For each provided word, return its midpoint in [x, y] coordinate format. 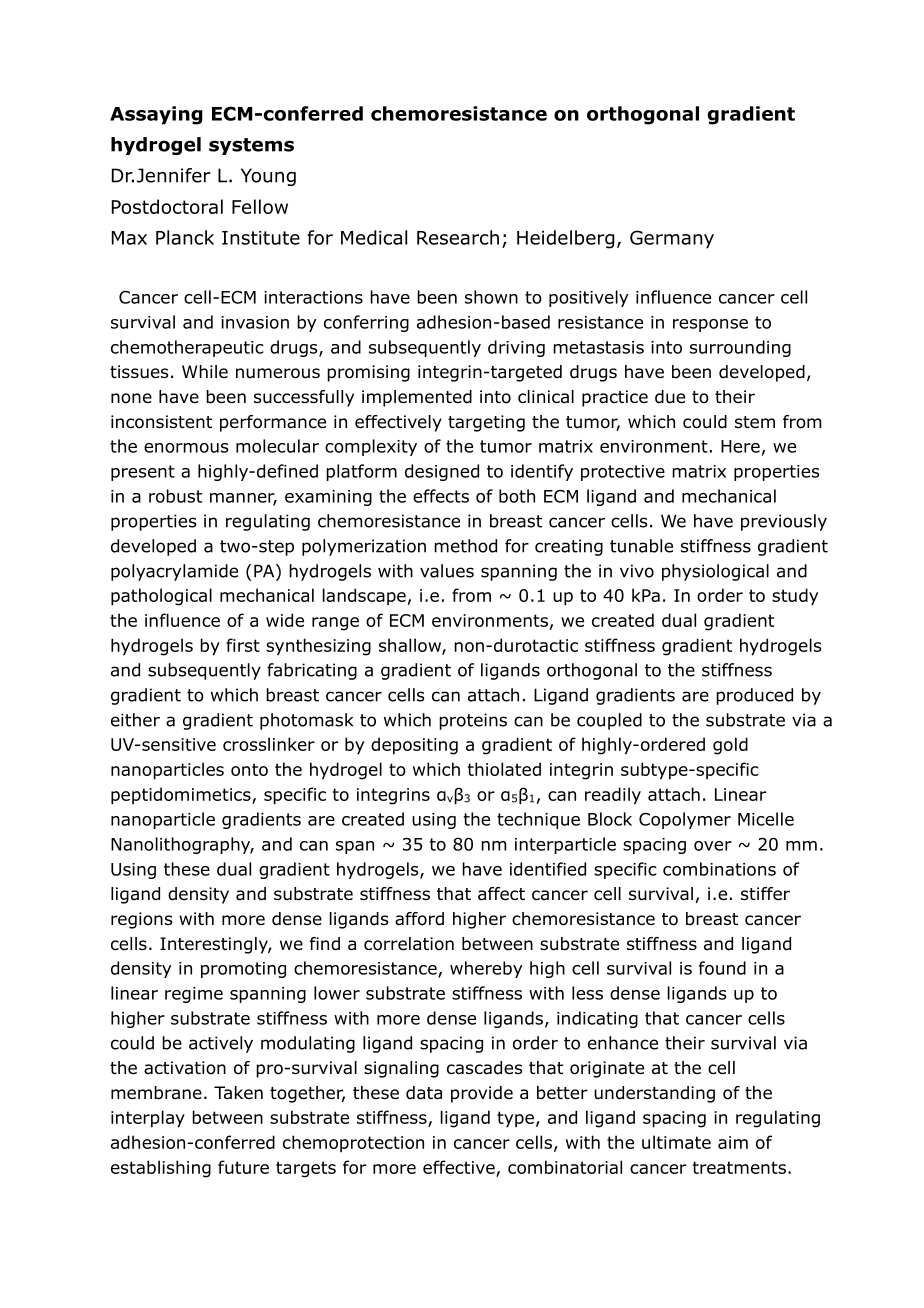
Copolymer [685, 820]
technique [538, 820]
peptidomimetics [182, 796]
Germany [672, 239]
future [243, 1167]
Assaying [156, 115]
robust [175, 496]
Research [458, 237]
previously [784, 522]
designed [442, 472]
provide [482, 1094]
